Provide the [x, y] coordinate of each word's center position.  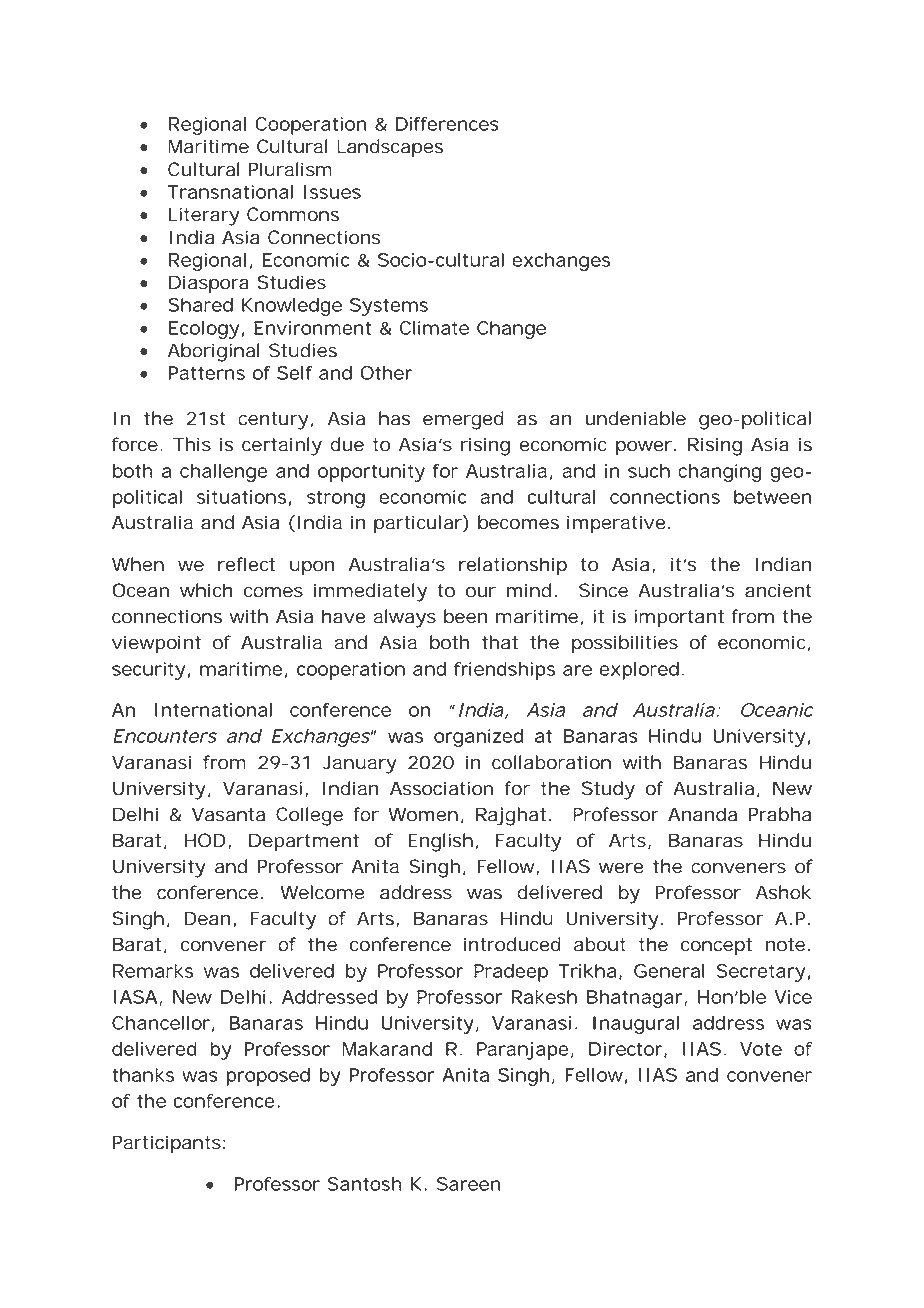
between [772, 497]
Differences [447, 124]
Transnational [230, 192]
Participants [167, 1144]
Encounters [165, 736]
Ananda [702, 814]
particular [418, 524]
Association [441, 788]
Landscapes [390, 148]
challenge [224, 473]
